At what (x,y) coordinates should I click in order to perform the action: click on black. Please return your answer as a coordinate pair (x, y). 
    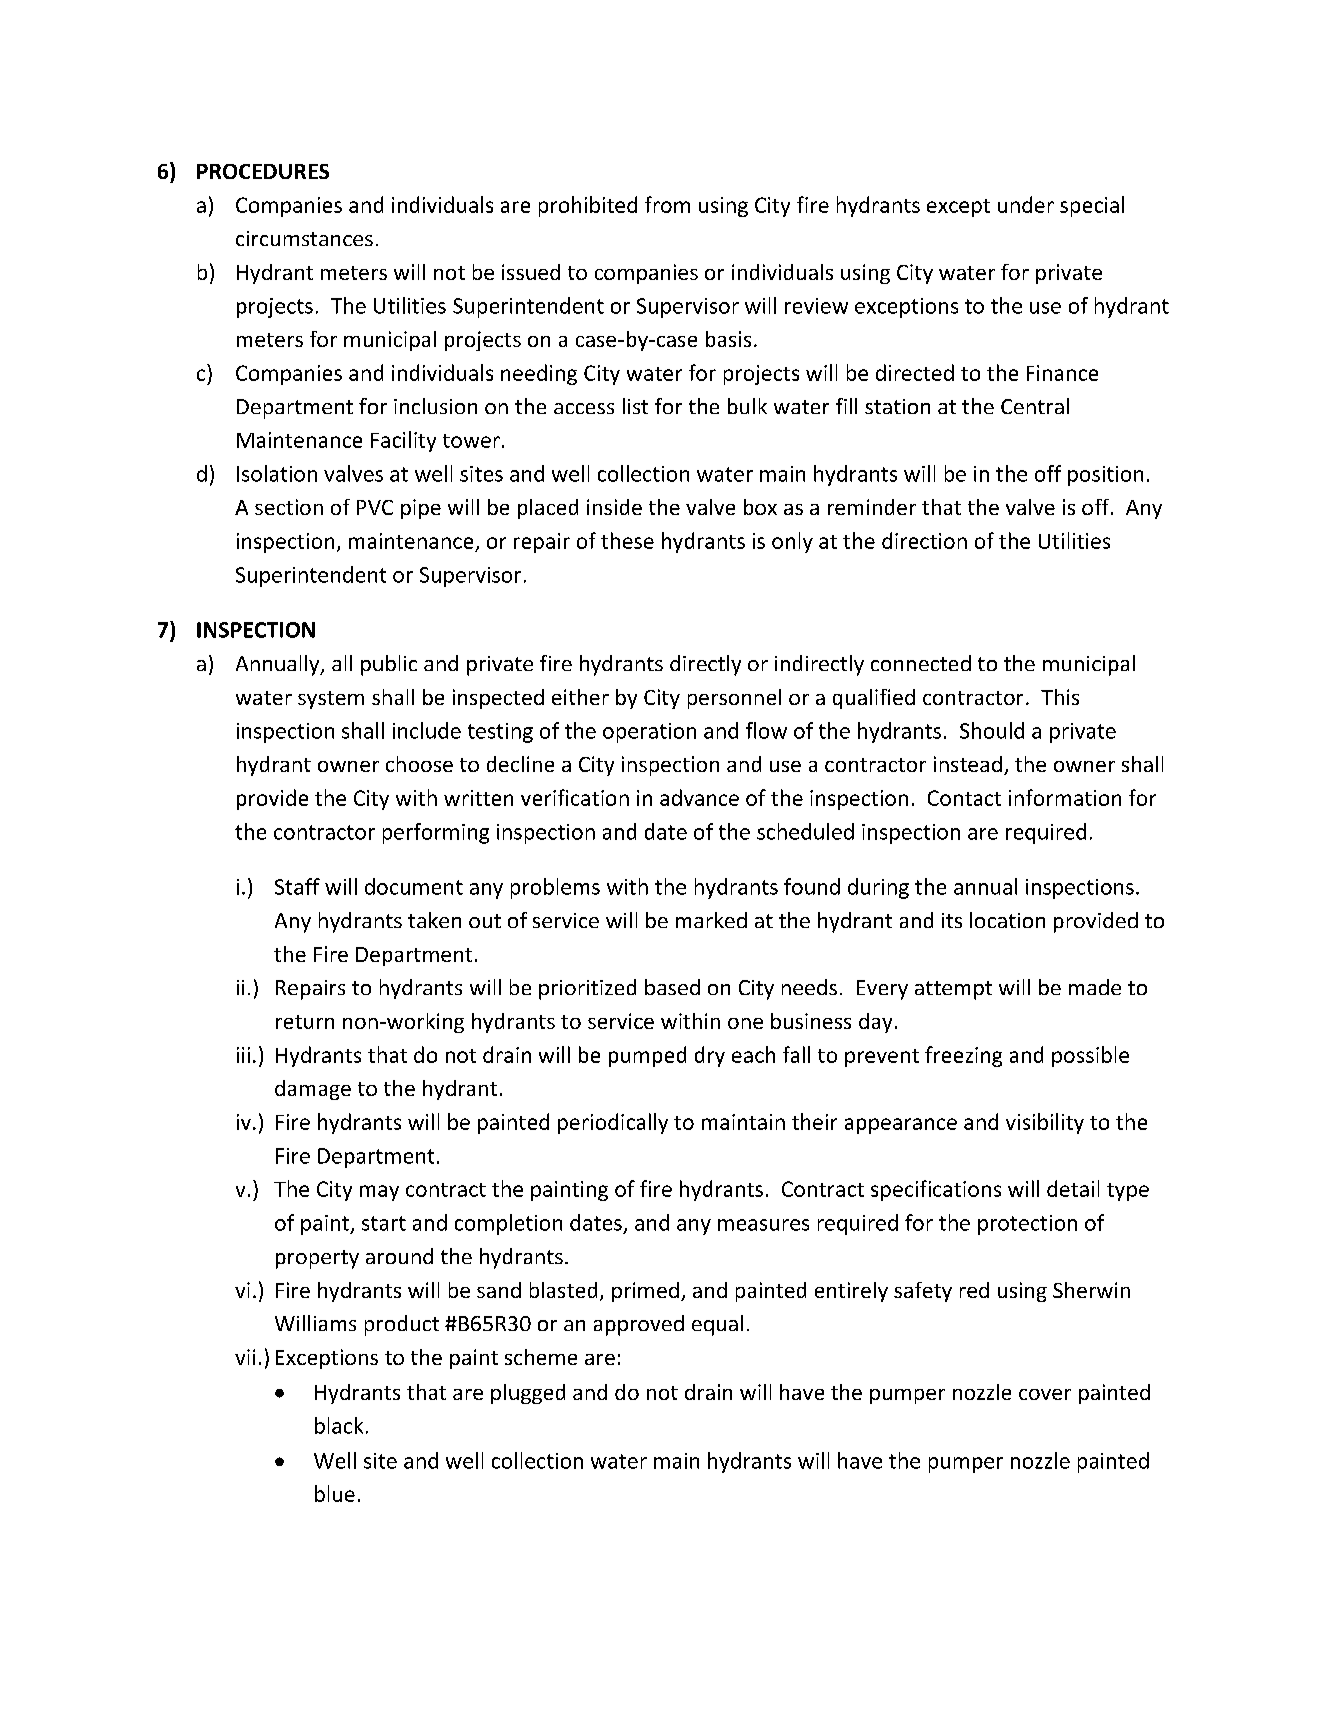
    Looking at the image, I should click on (339, 1425).
